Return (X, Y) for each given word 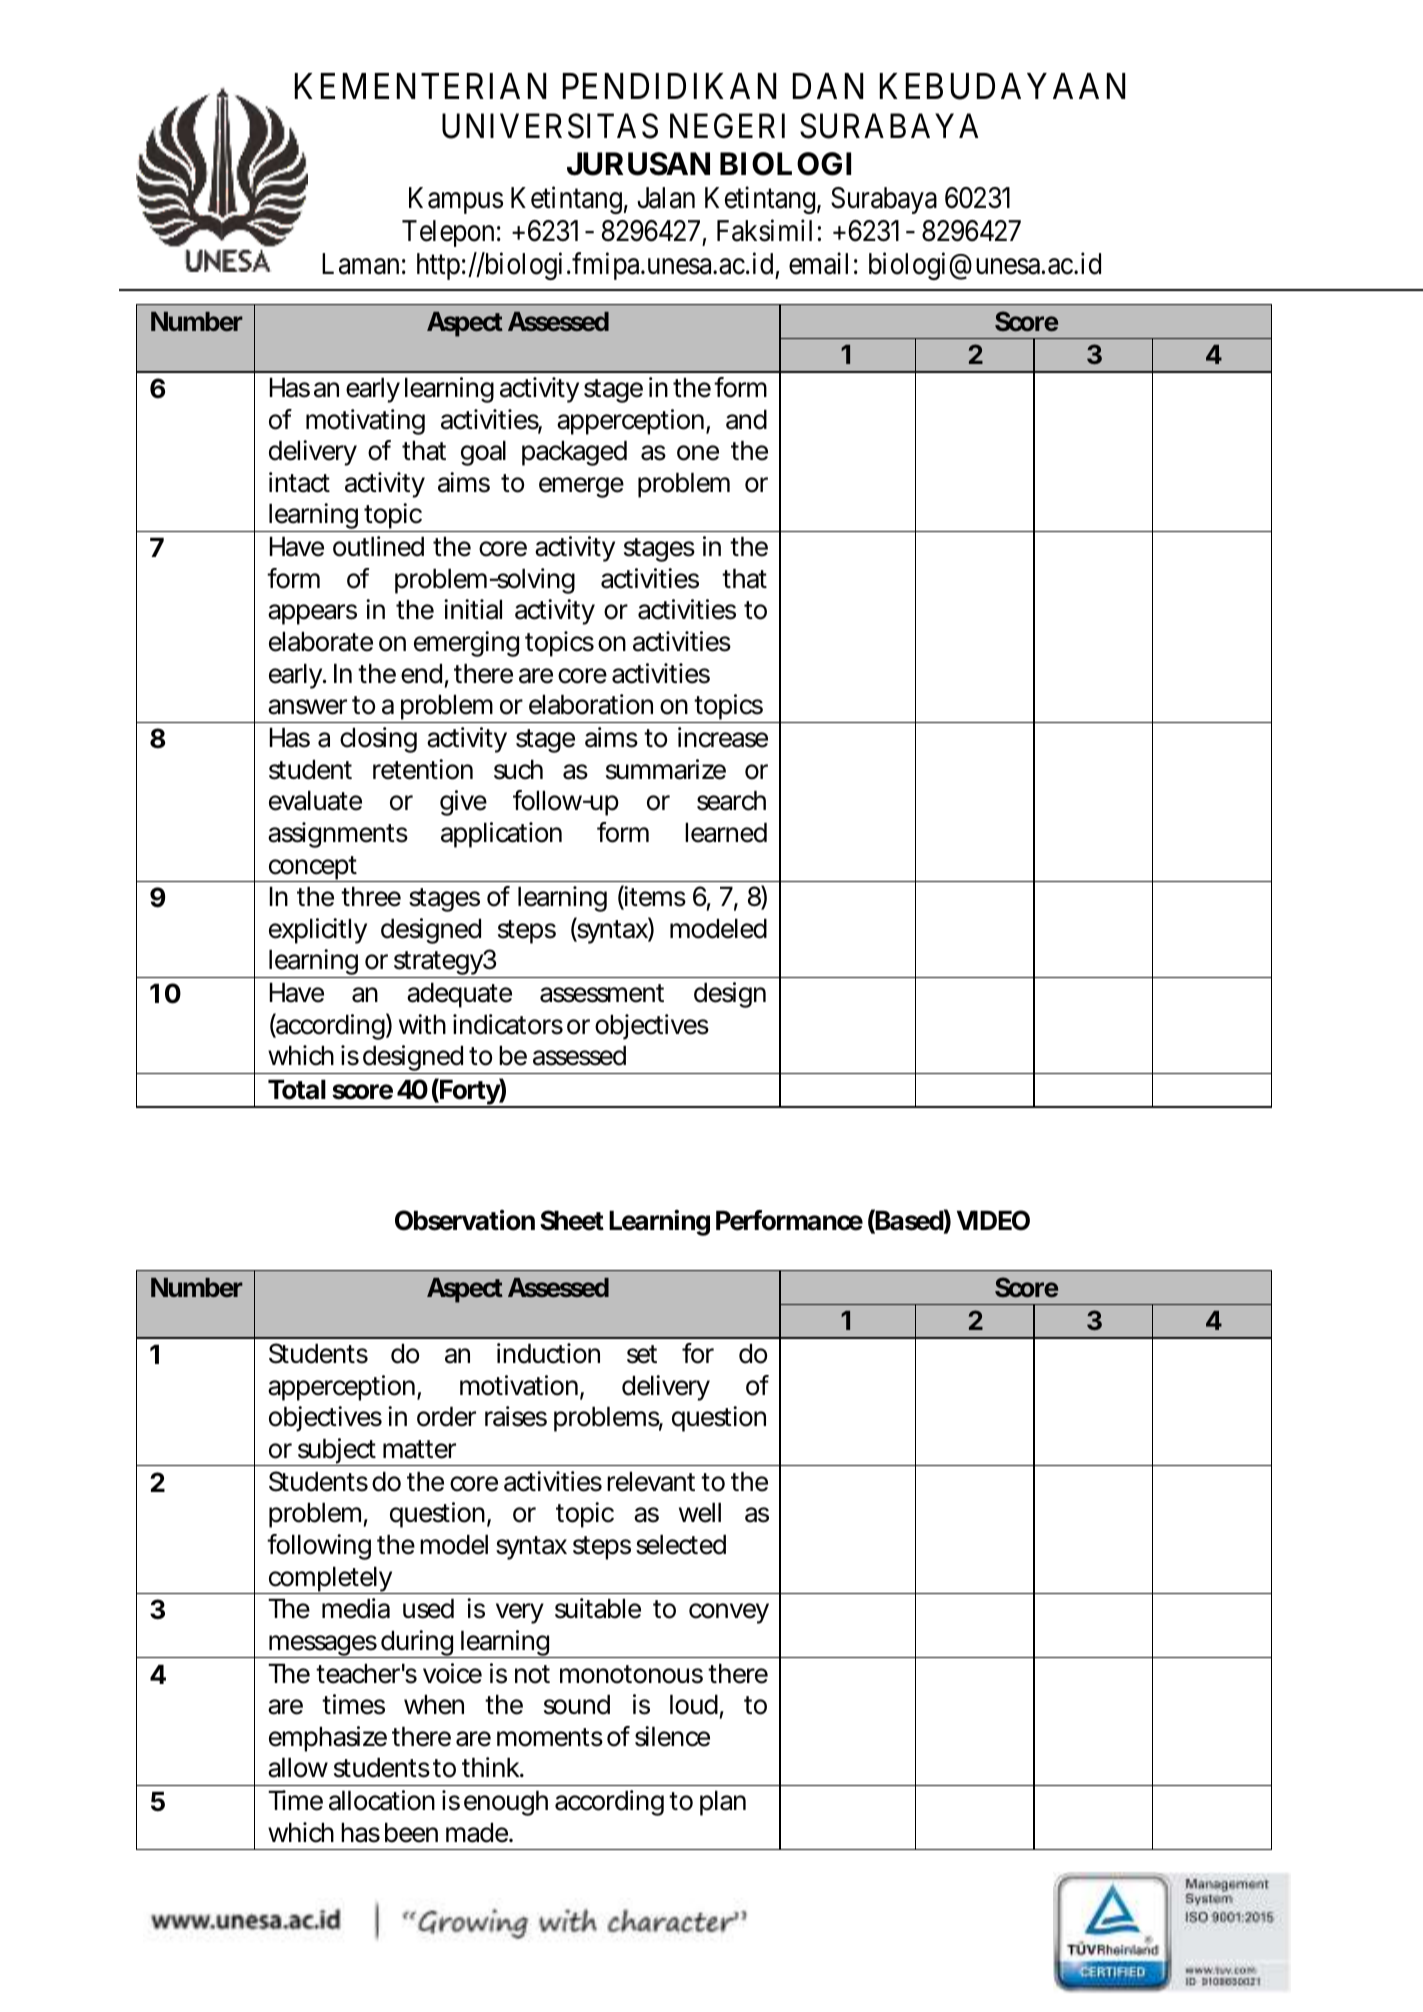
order (446, 1416)
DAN (828, 86)
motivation (517, 1385)
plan (721, 1803)
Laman (360, 264)
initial (473, 609)
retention (421, 769)
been (409, 1832)
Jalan (666, 198)
